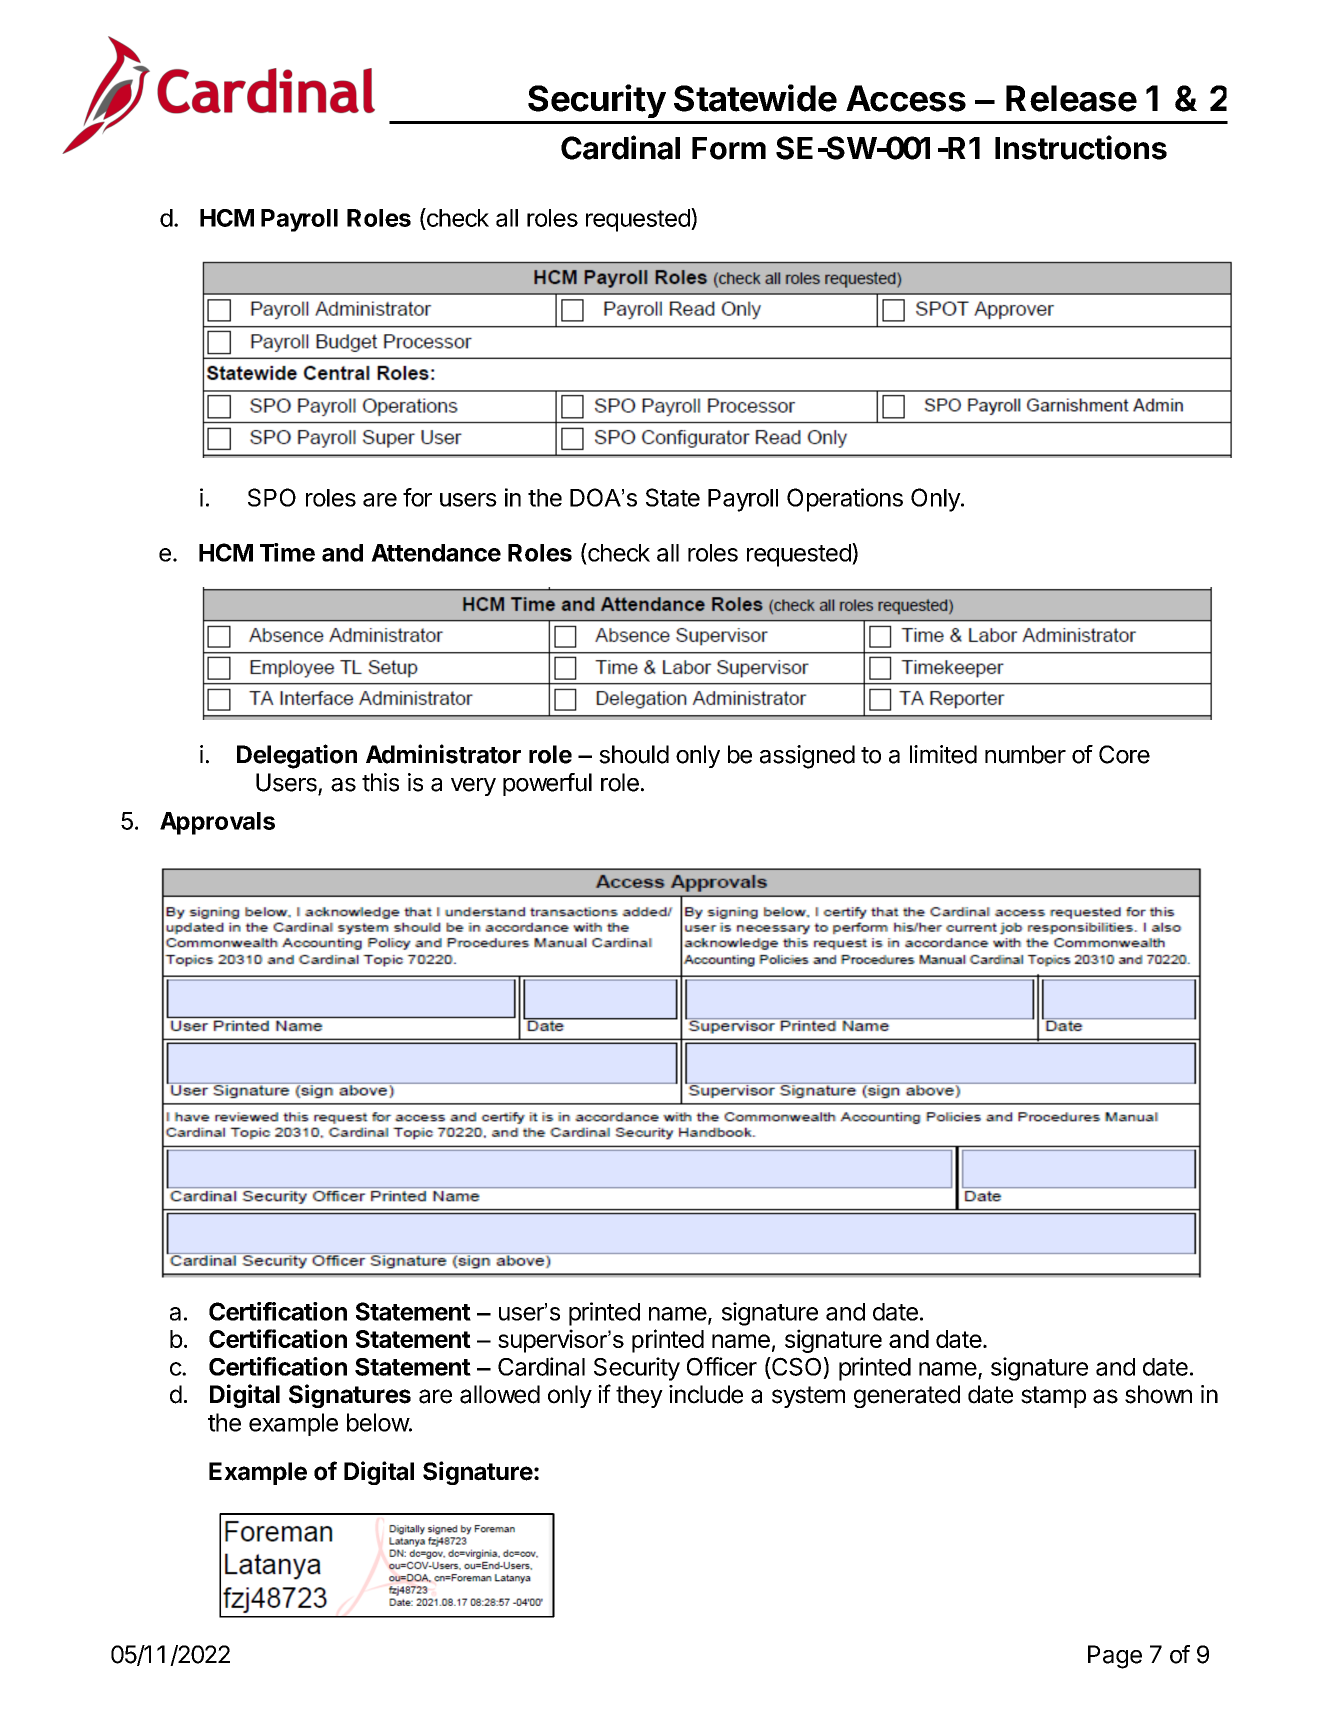  Describe the element at coordinates (722, 1366) in the image. I see `Officer` at that location.
